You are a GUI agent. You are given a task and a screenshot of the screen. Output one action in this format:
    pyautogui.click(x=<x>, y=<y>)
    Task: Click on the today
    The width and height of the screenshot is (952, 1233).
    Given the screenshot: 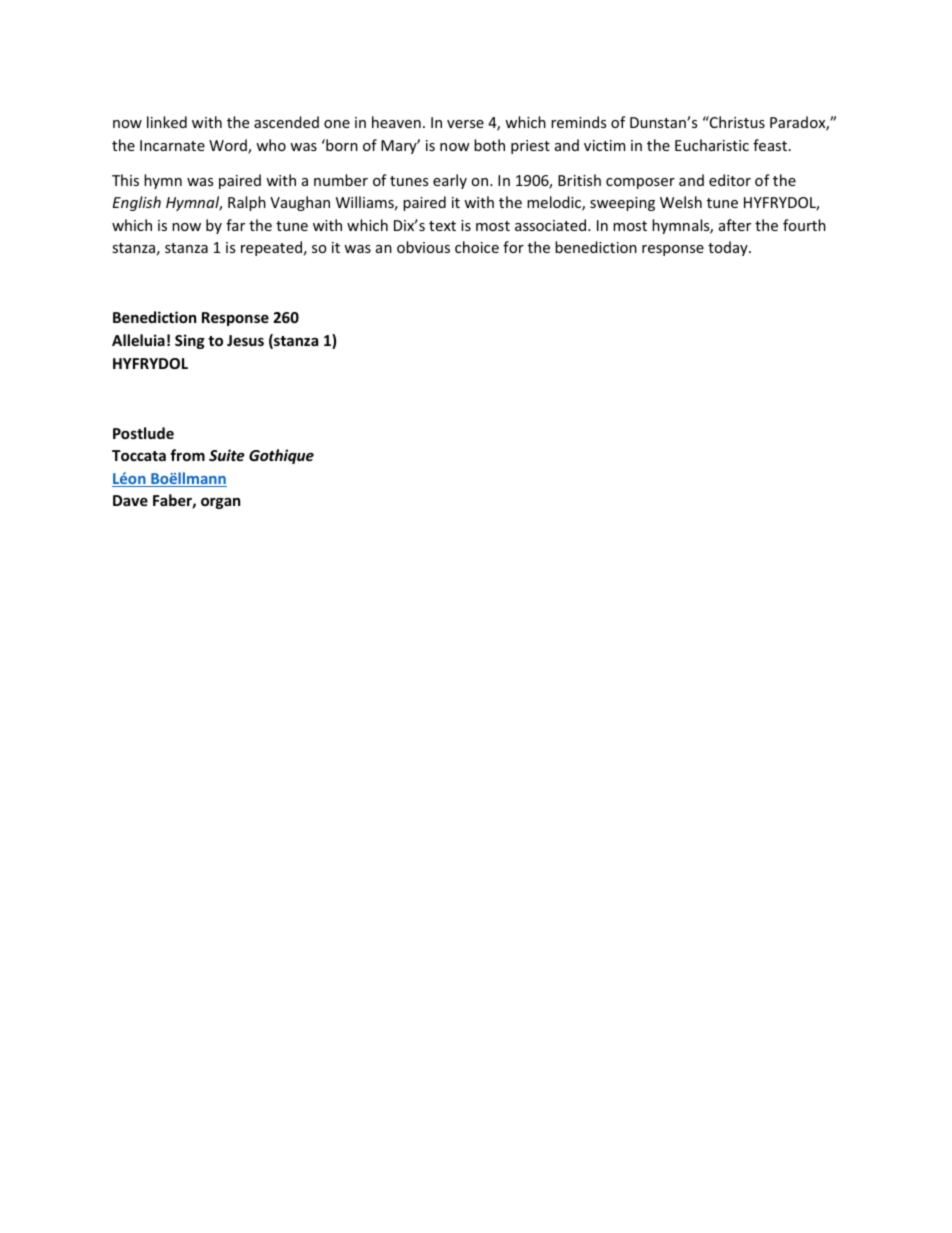 What is the action you would take?
    pyautogui.click(x=729, y=248)
